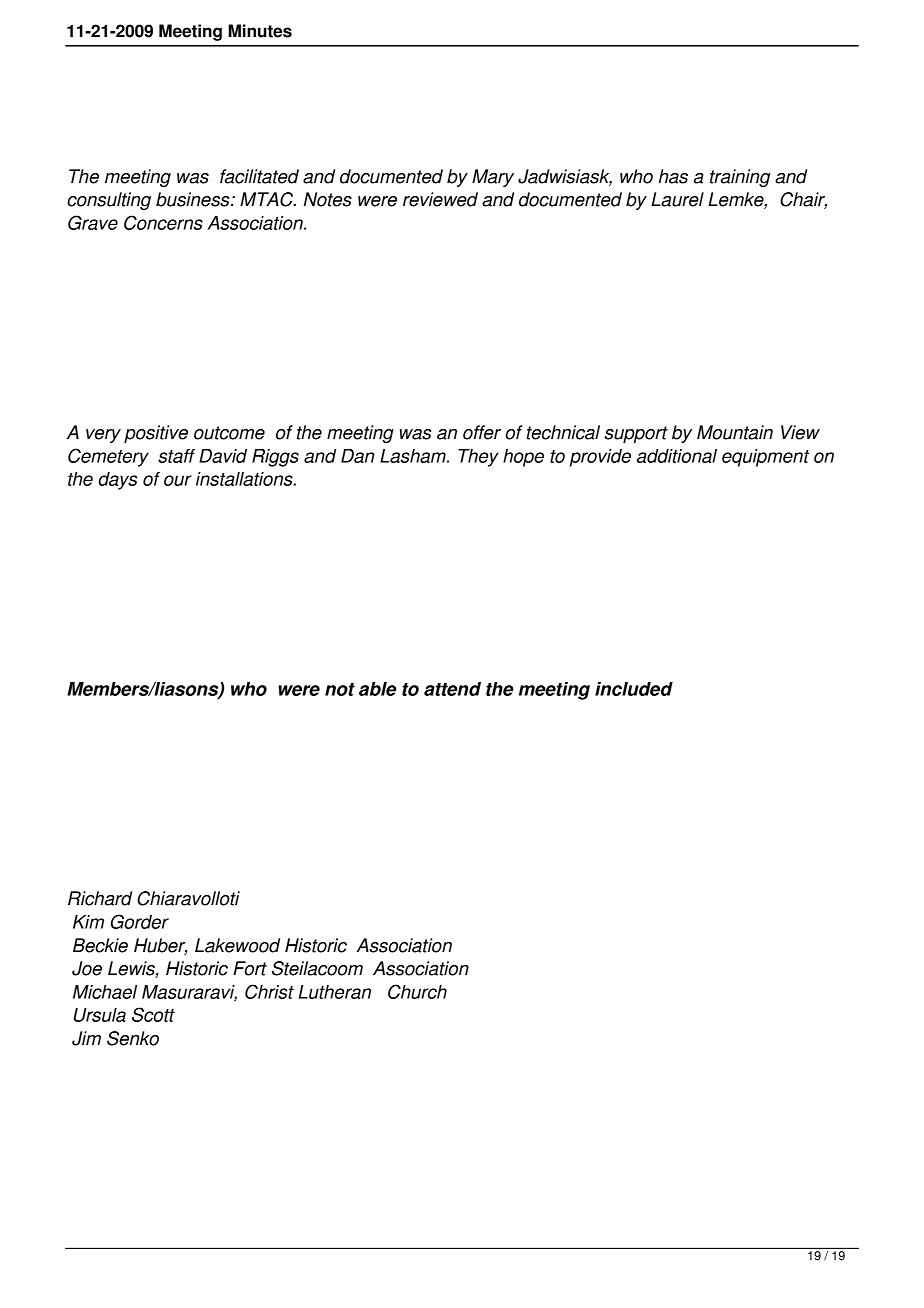  I want to click on additional, so click(677, 456).
